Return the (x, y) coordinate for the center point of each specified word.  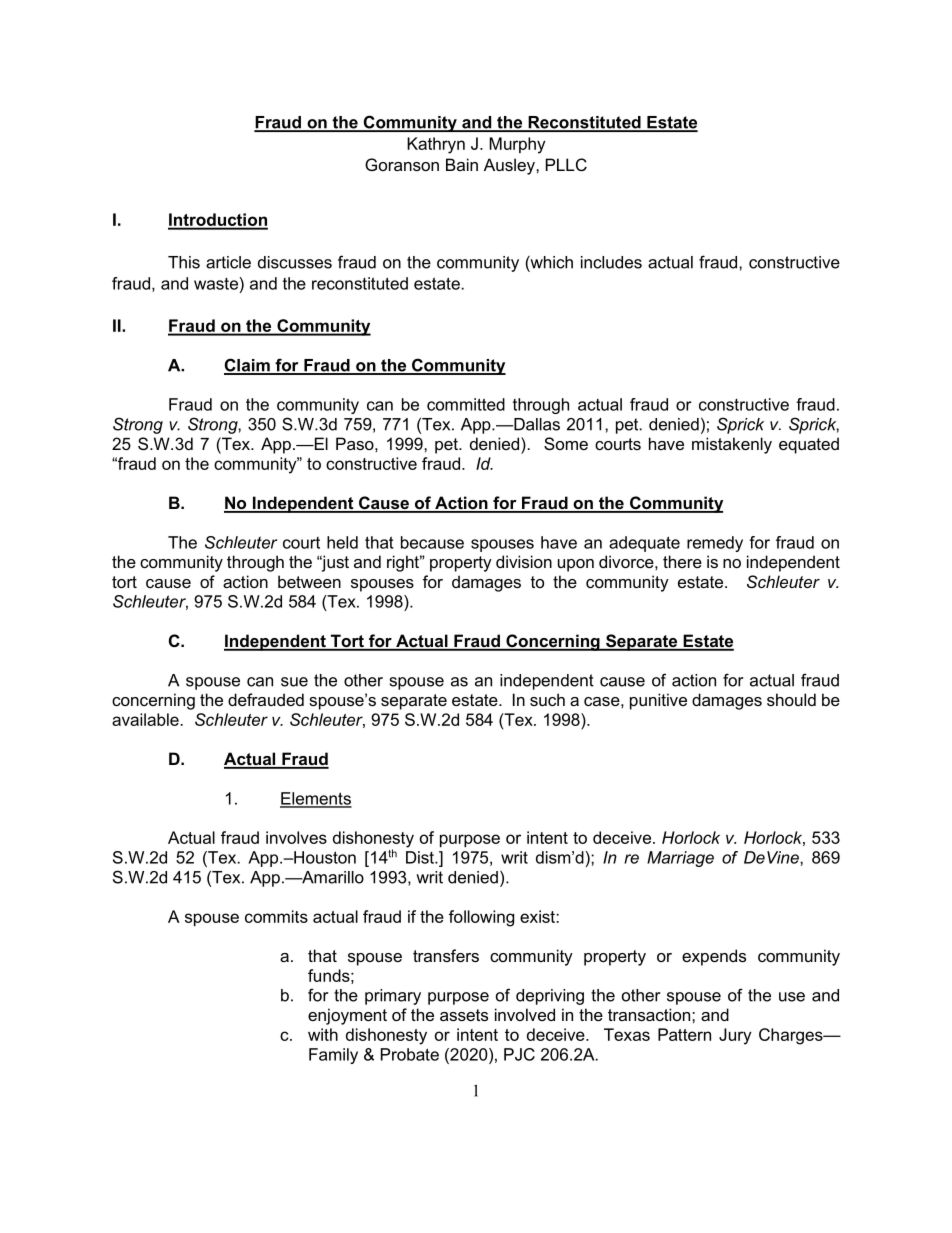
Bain (462, 164)
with (323, 1034)
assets (464, 1015)
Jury (735, 1036)
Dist (421, 857)
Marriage (680, 859)
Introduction (218, 221)
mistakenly (732, 445)
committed (466, 404)
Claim (248, 366)
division (524, 561)
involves (296, 837)
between (309, 581)
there (682, 561)
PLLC (566, 164)
